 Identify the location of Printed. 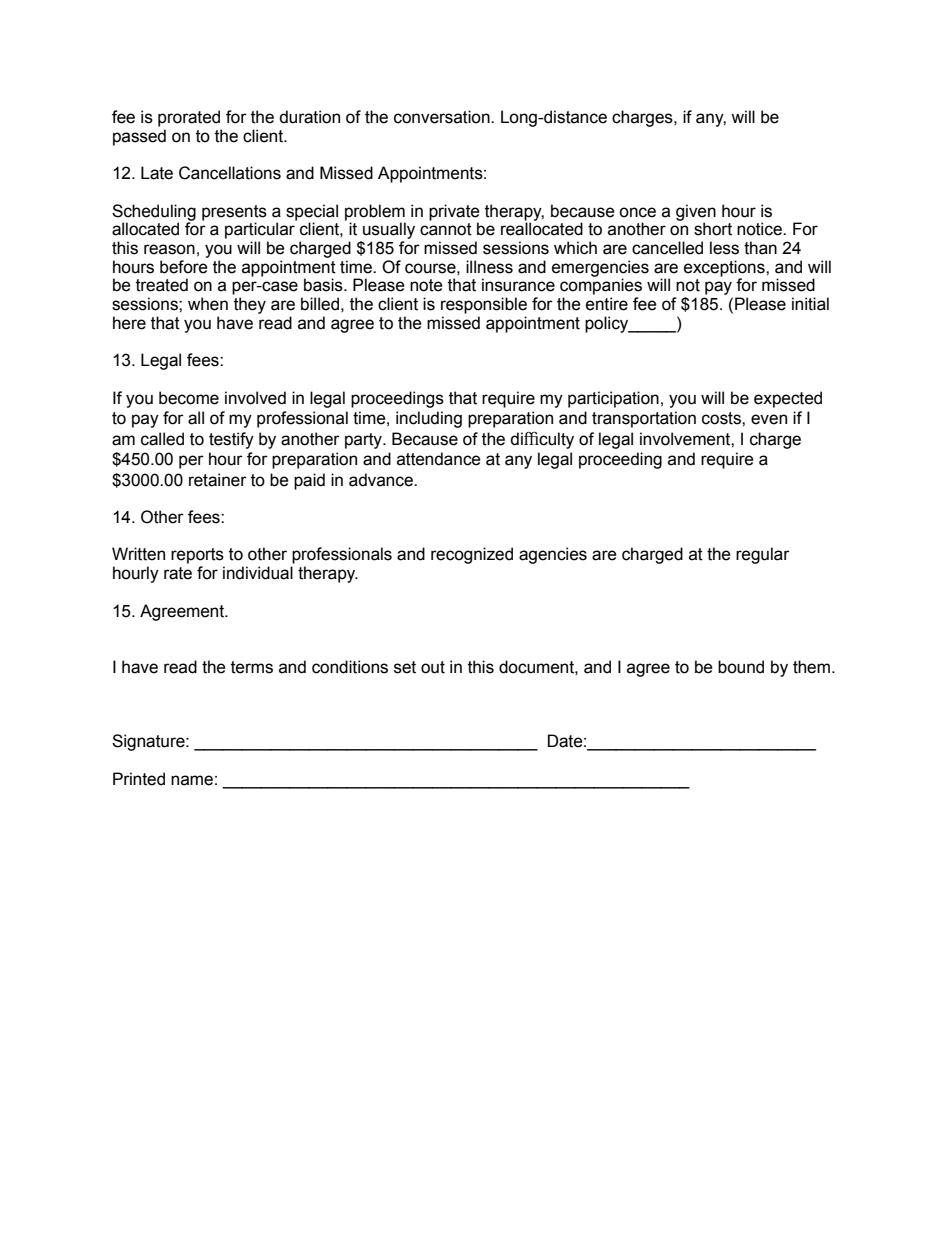
(139, 779).
